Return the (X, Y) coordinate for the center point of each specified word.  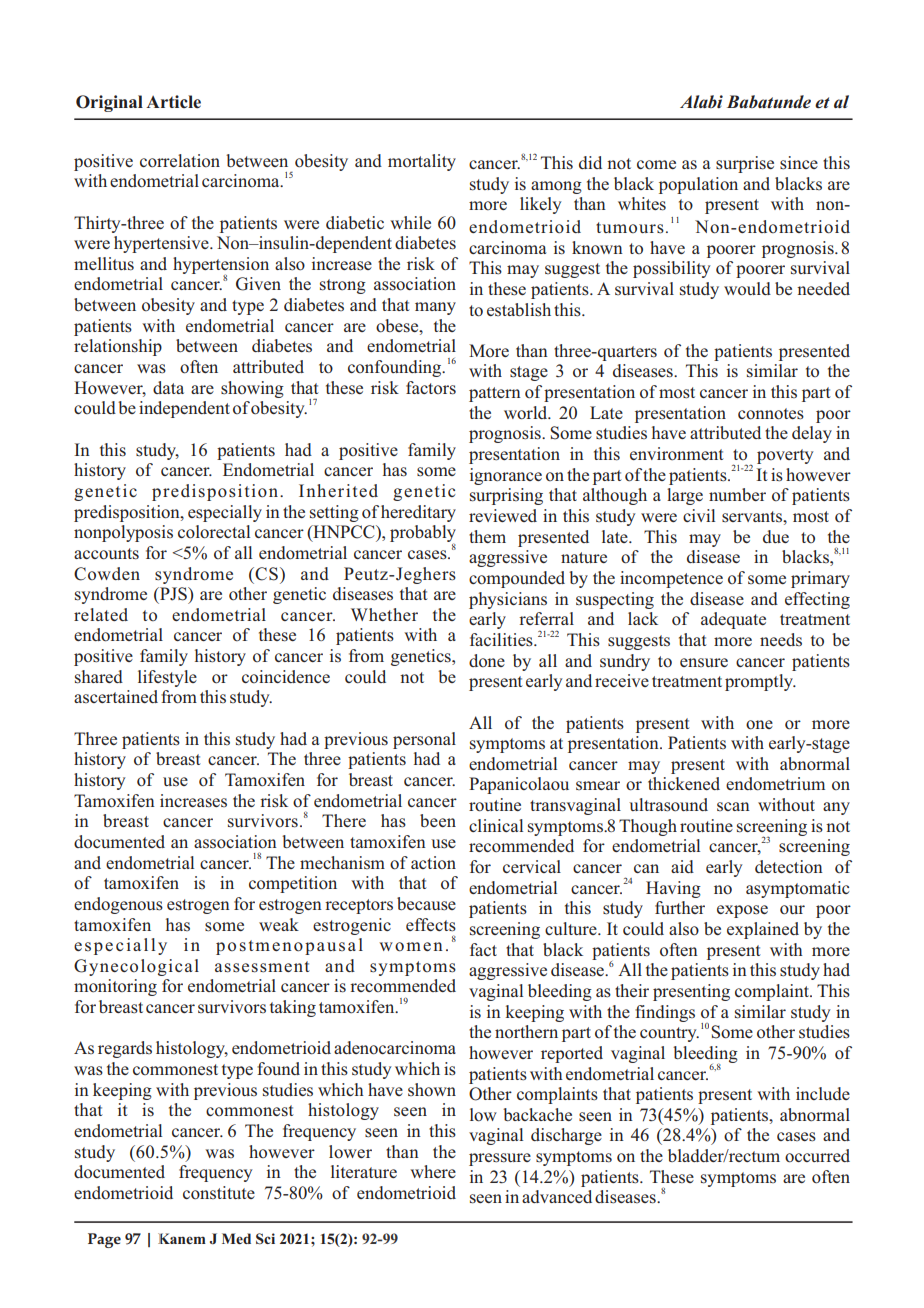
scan (733, 806)
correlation (180, 161)
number (737, 494)
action (433, 862)
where (433, 1171)
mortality (422, 162)
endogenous (118, 905)
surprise (745, 164)
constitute (219, 1193)
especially (225, 513)
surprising (506, 496)
